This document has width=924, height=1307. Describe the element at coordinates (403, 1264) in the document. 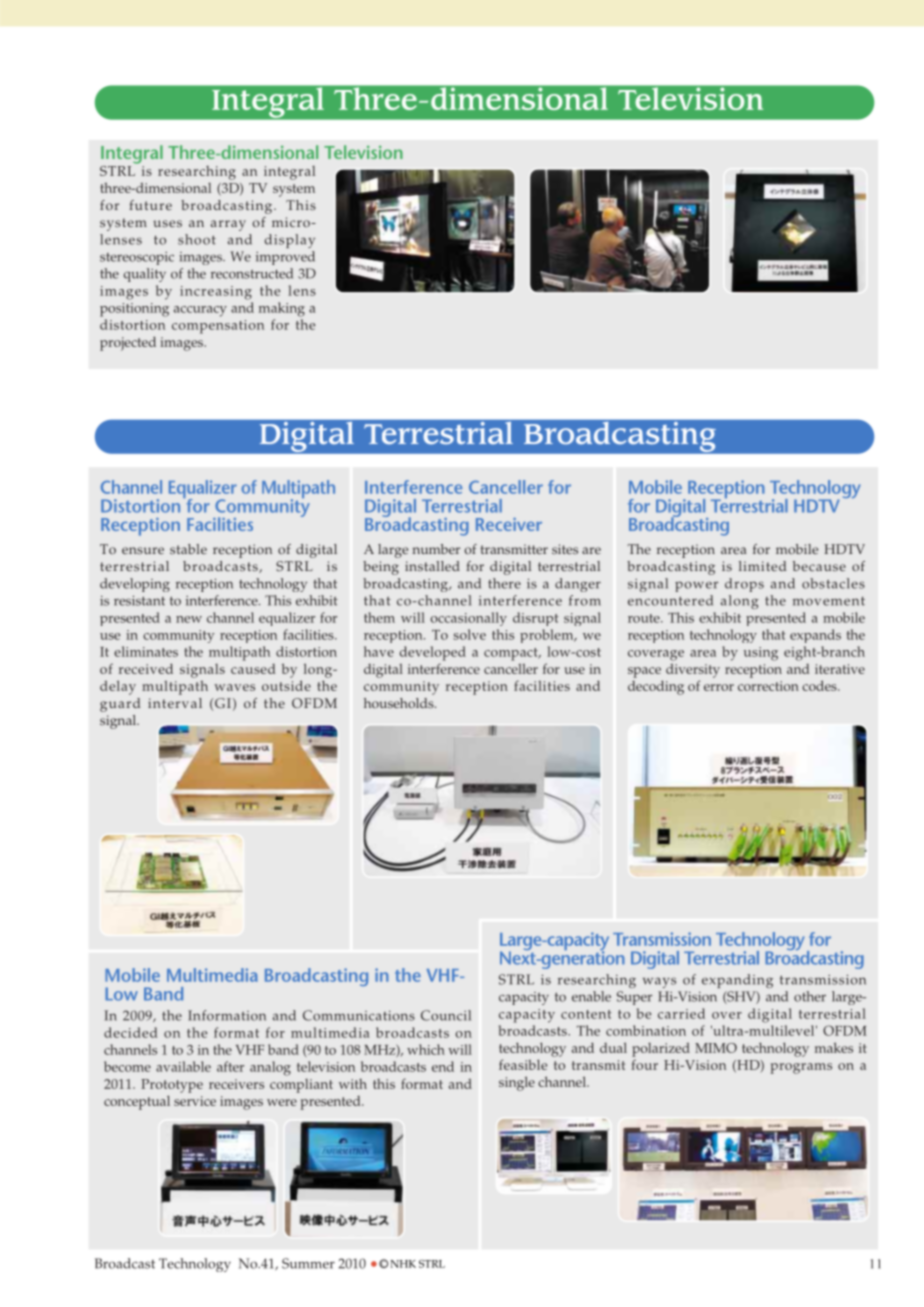

I see `NHK` at that location.
